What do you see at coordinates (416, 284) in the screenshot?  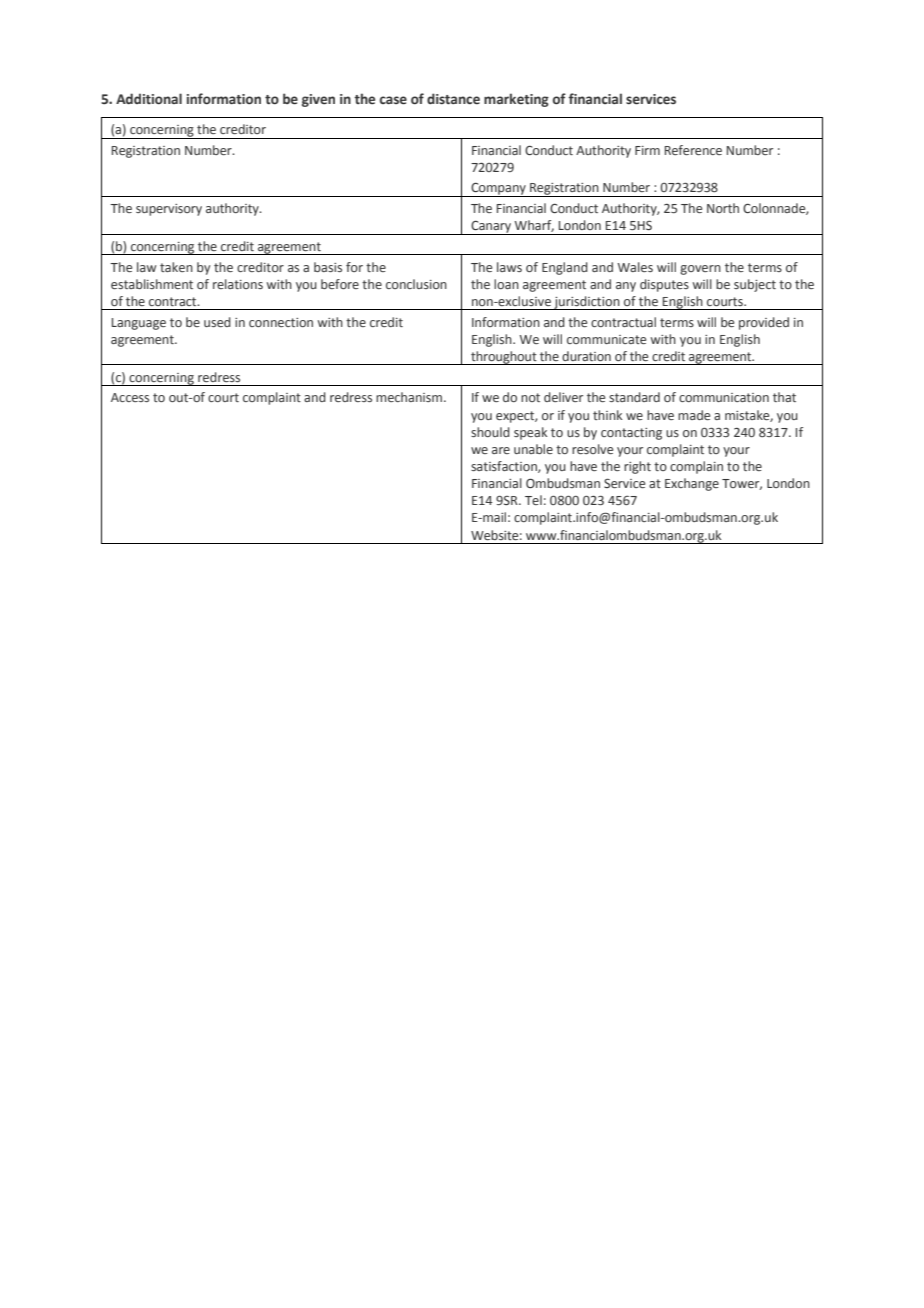 I see `conclusion` at bounding box center [416, 284].
